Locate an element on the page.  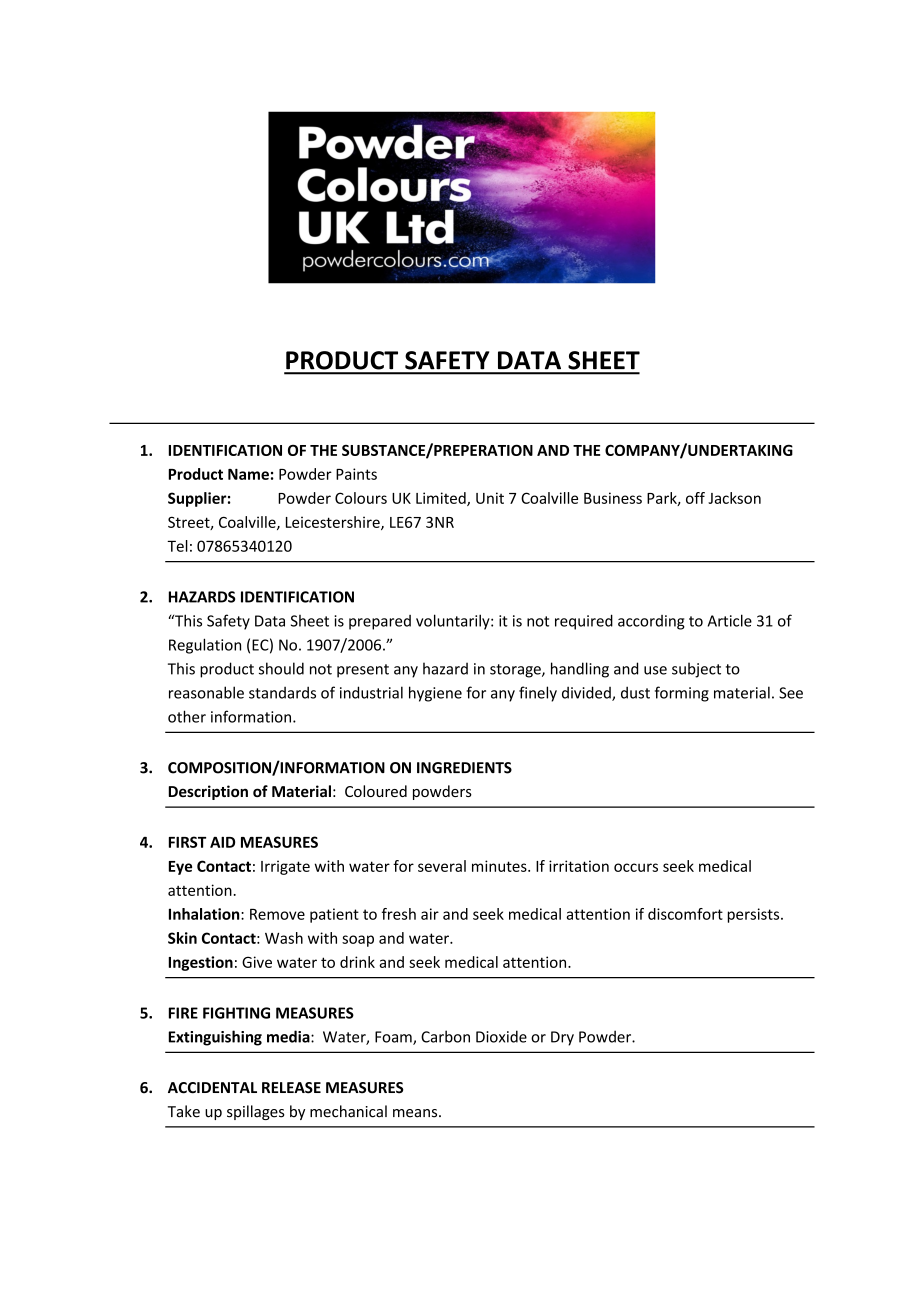
spillages is located at coordinates (256, 1112).
